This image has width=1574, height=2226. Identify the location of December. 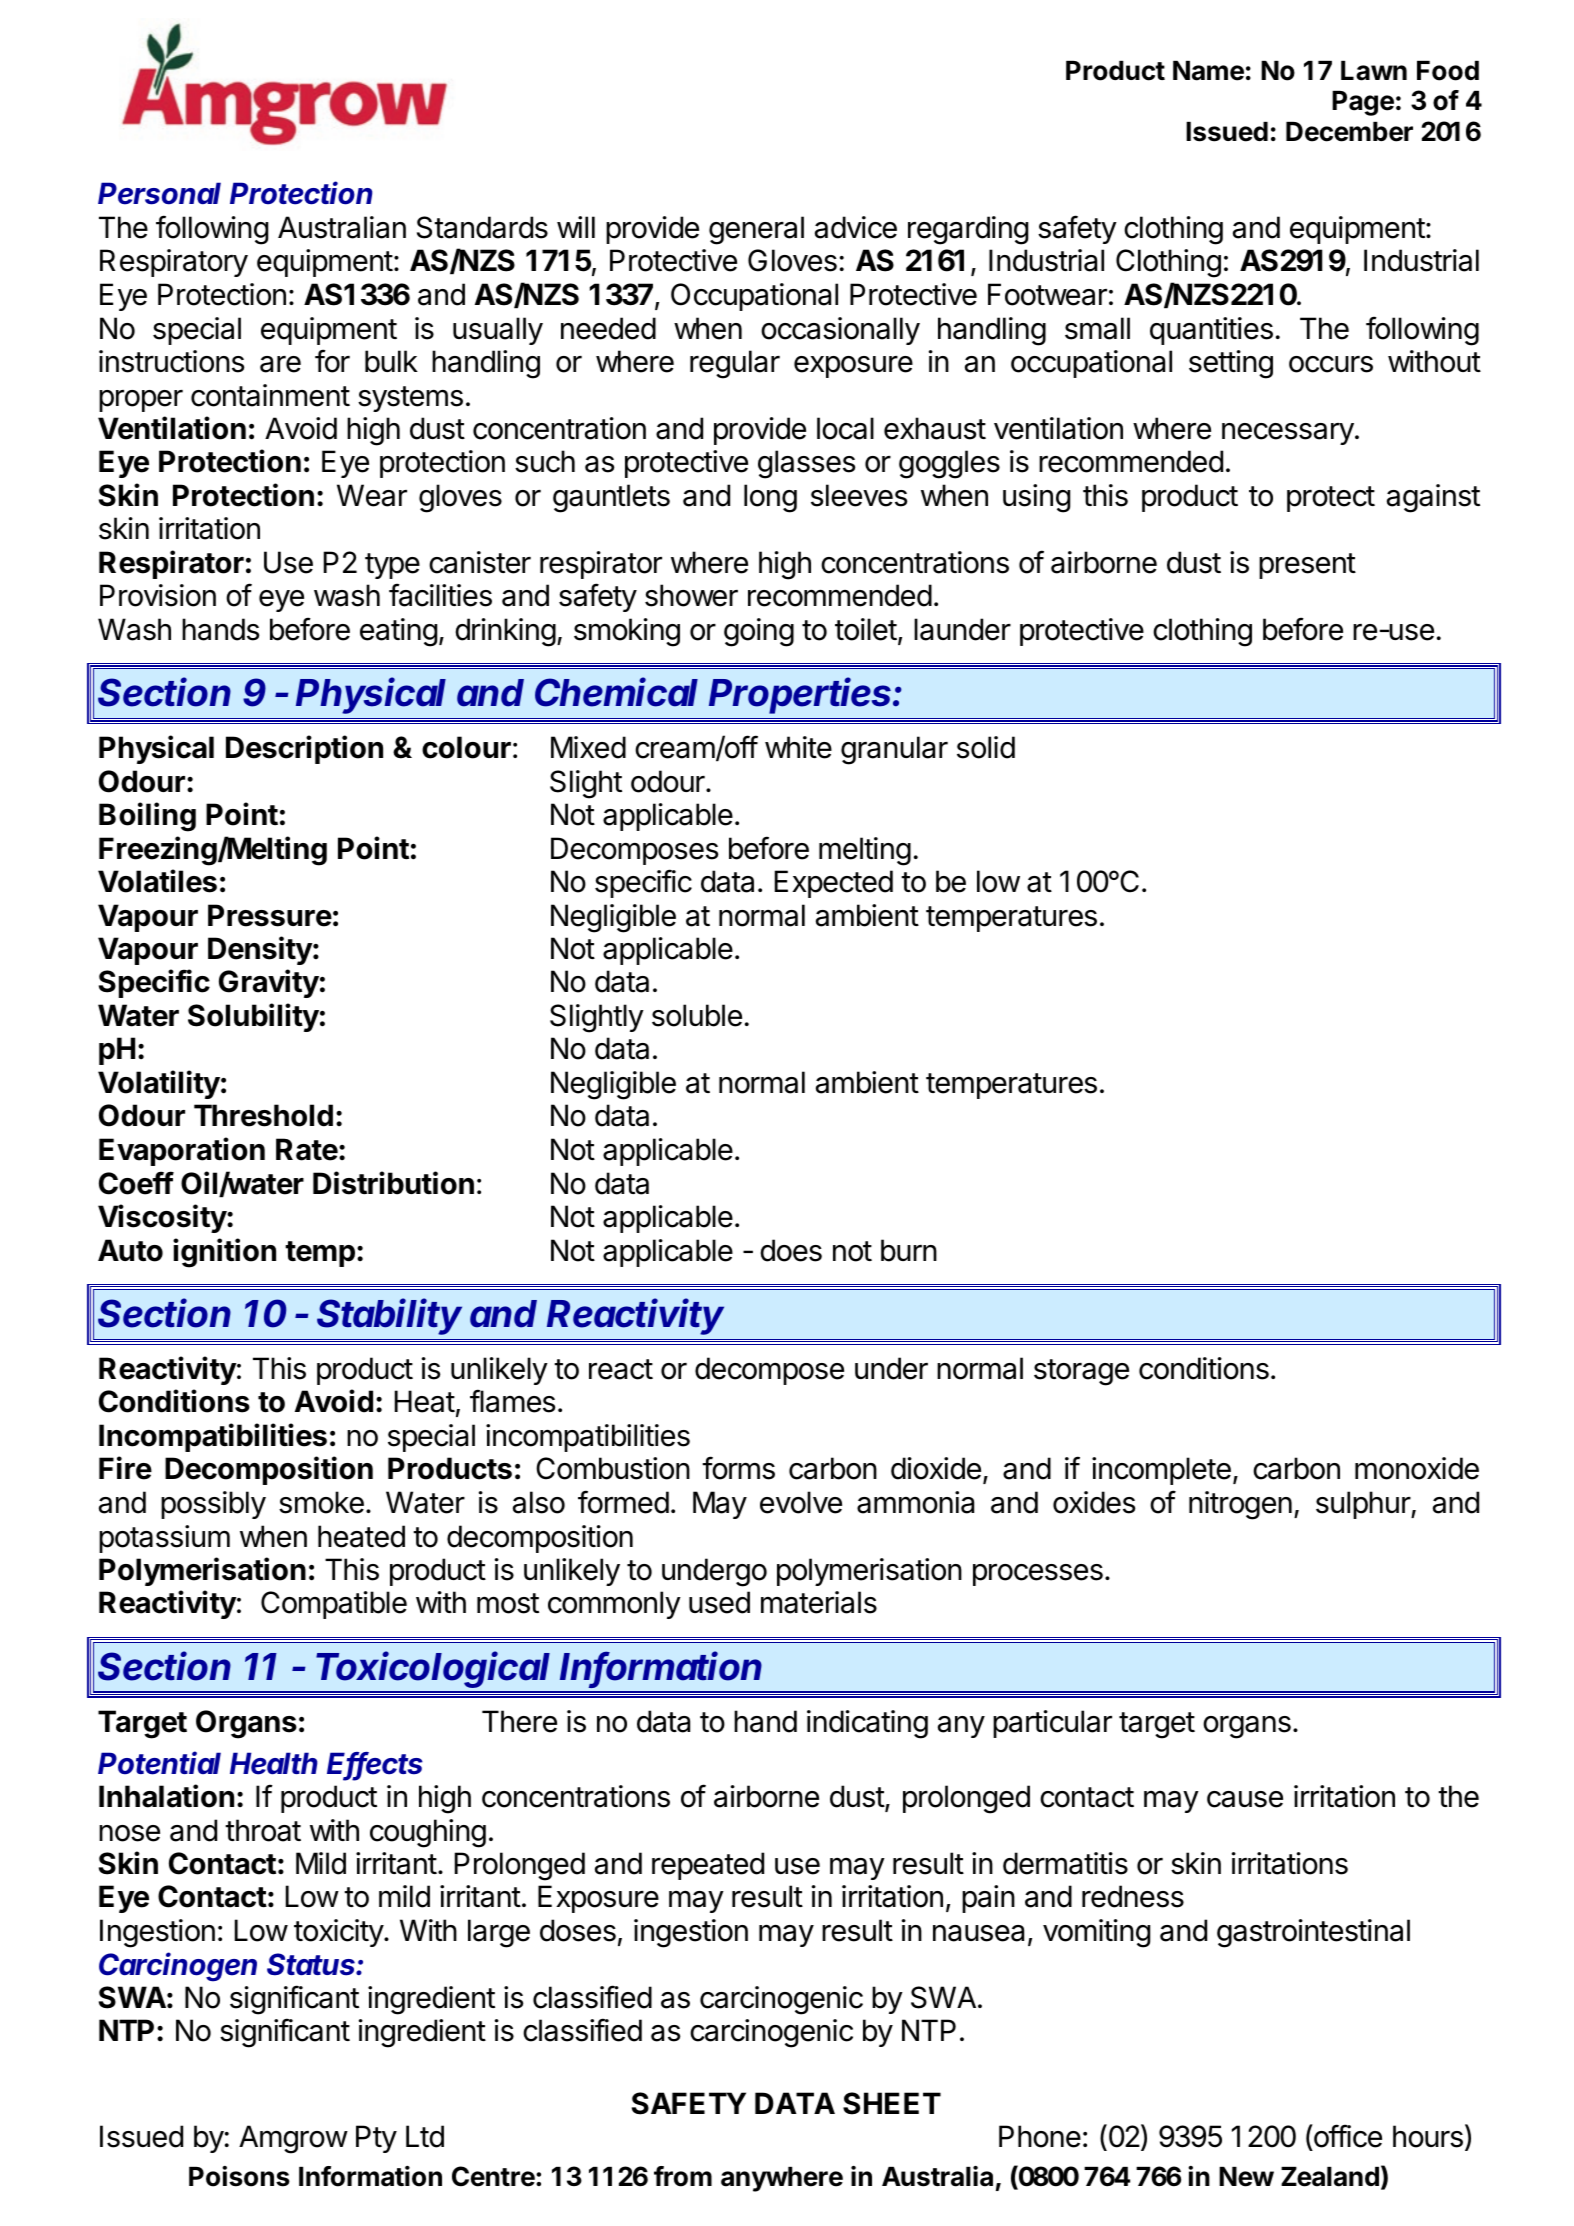
(1349, 132).
